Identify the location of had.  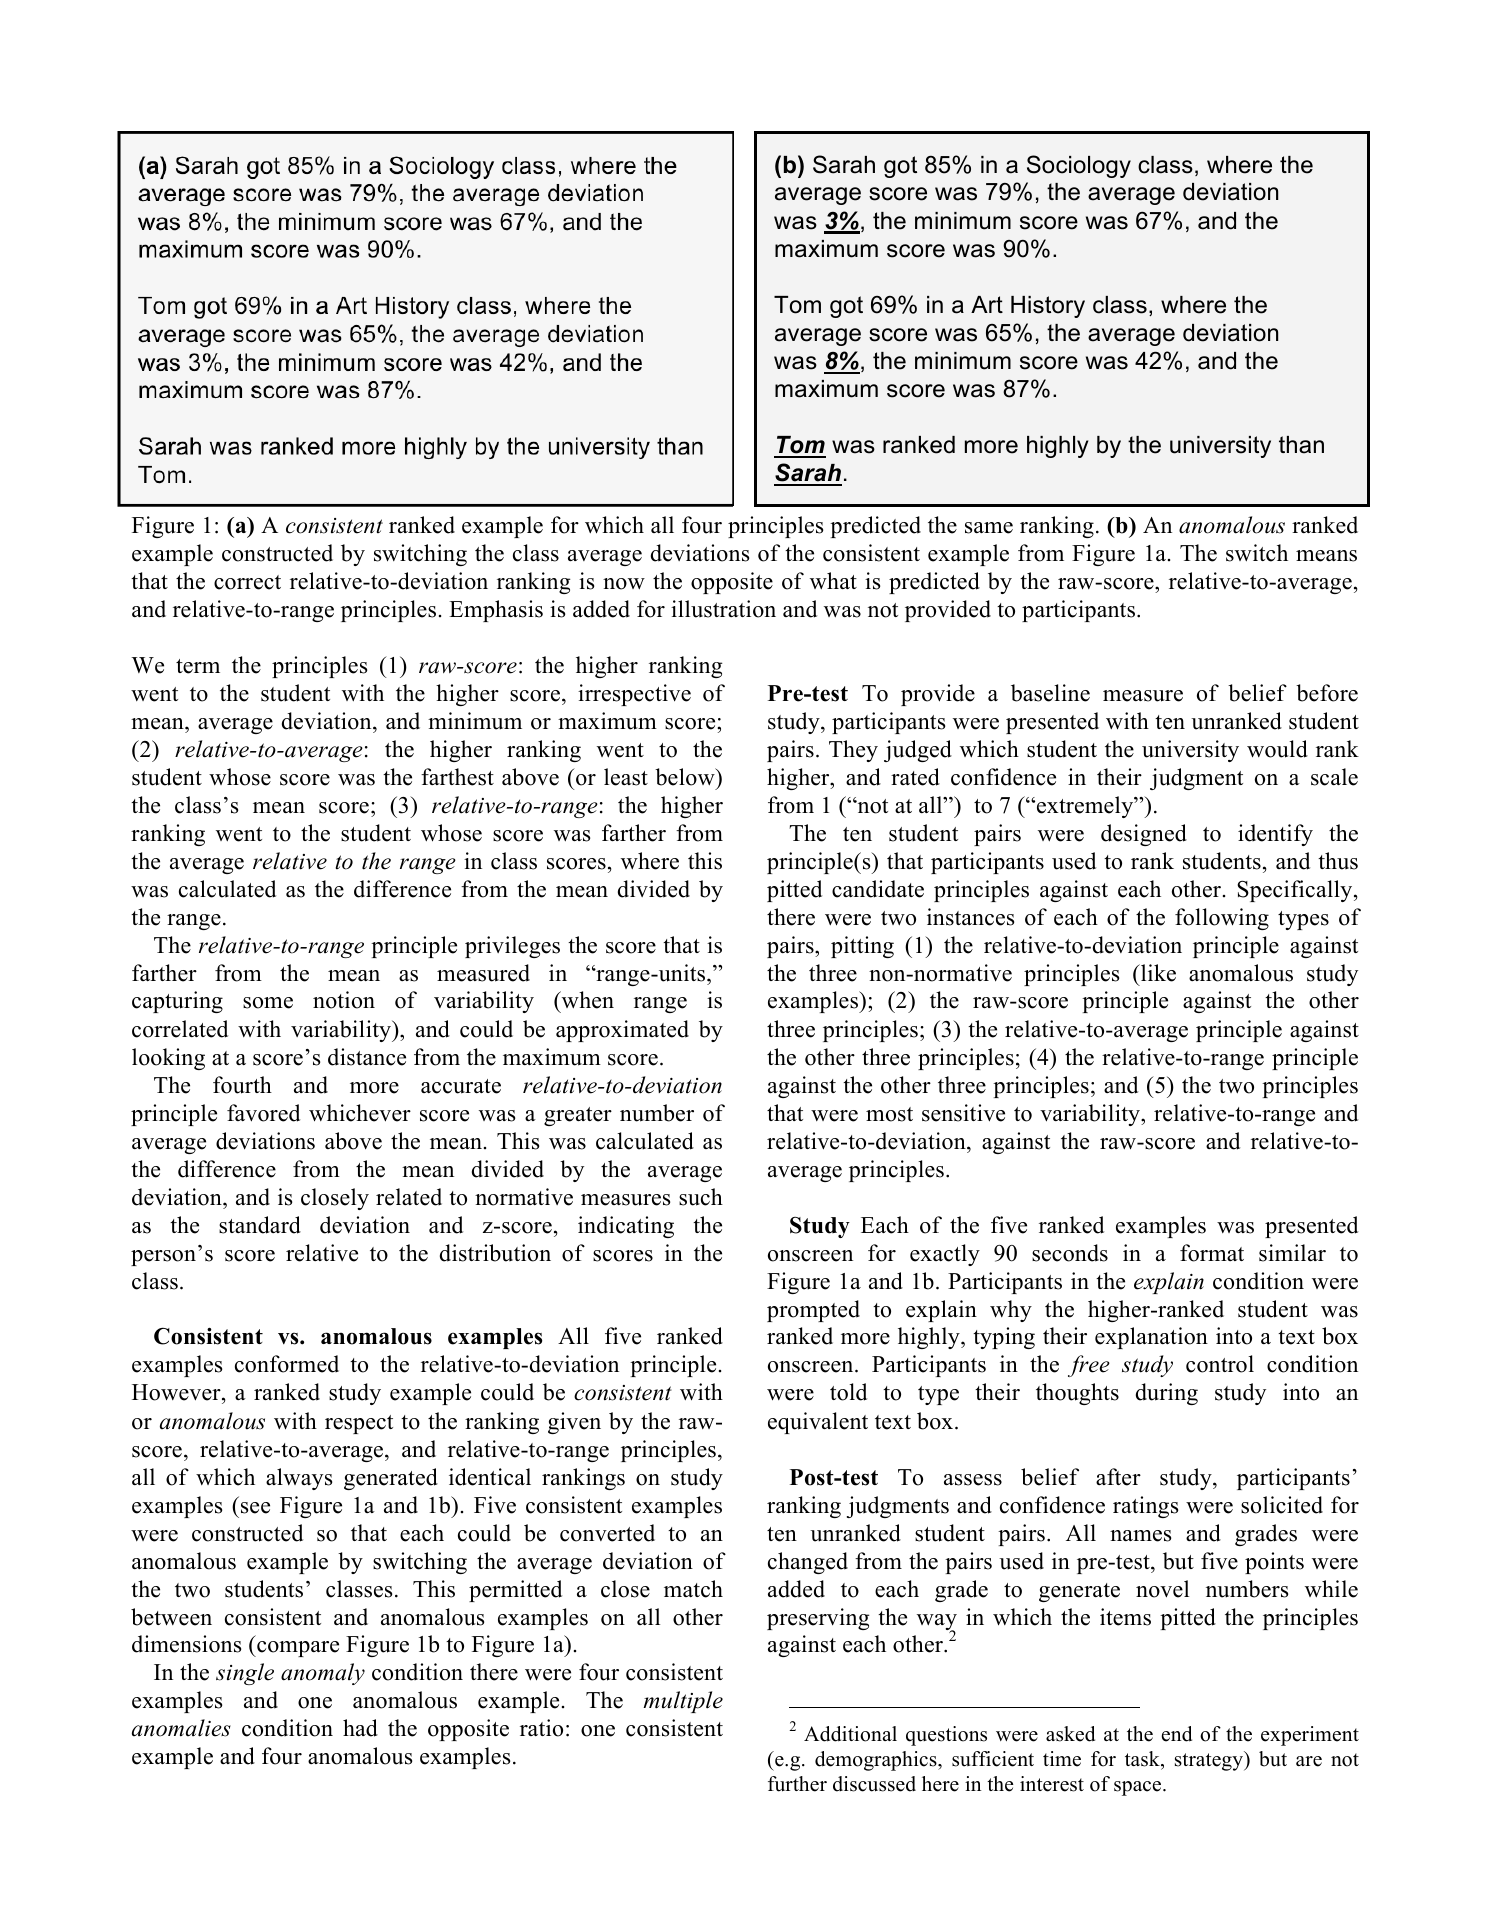
(360, 1728).
